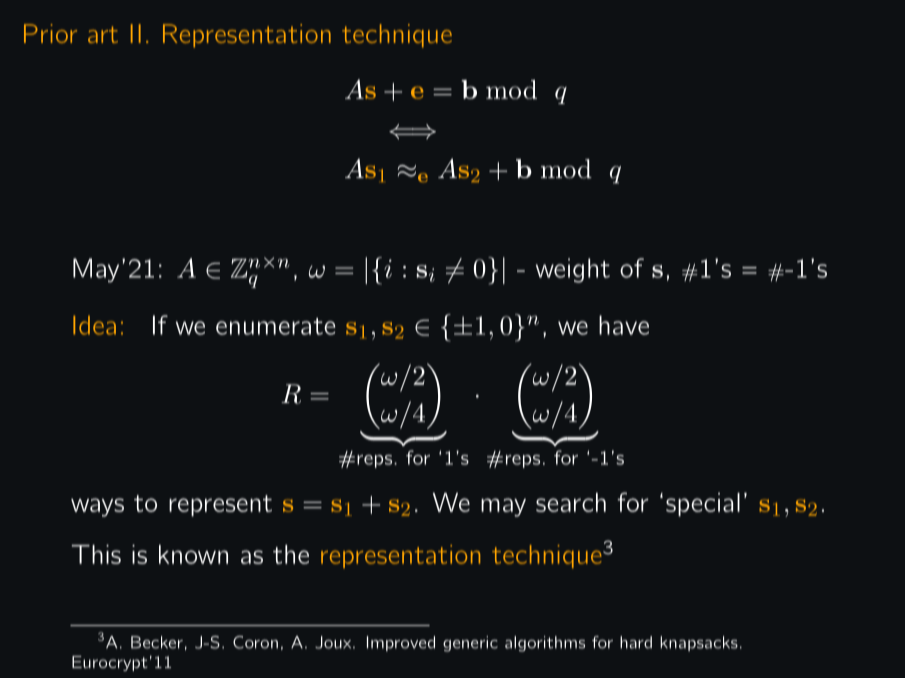 Image resolution: width=905 pixels, height=678 pixels. What do you see at coordinates (275, 326) in the image?
I see `enumerate` at bounding box center [275, 326].
